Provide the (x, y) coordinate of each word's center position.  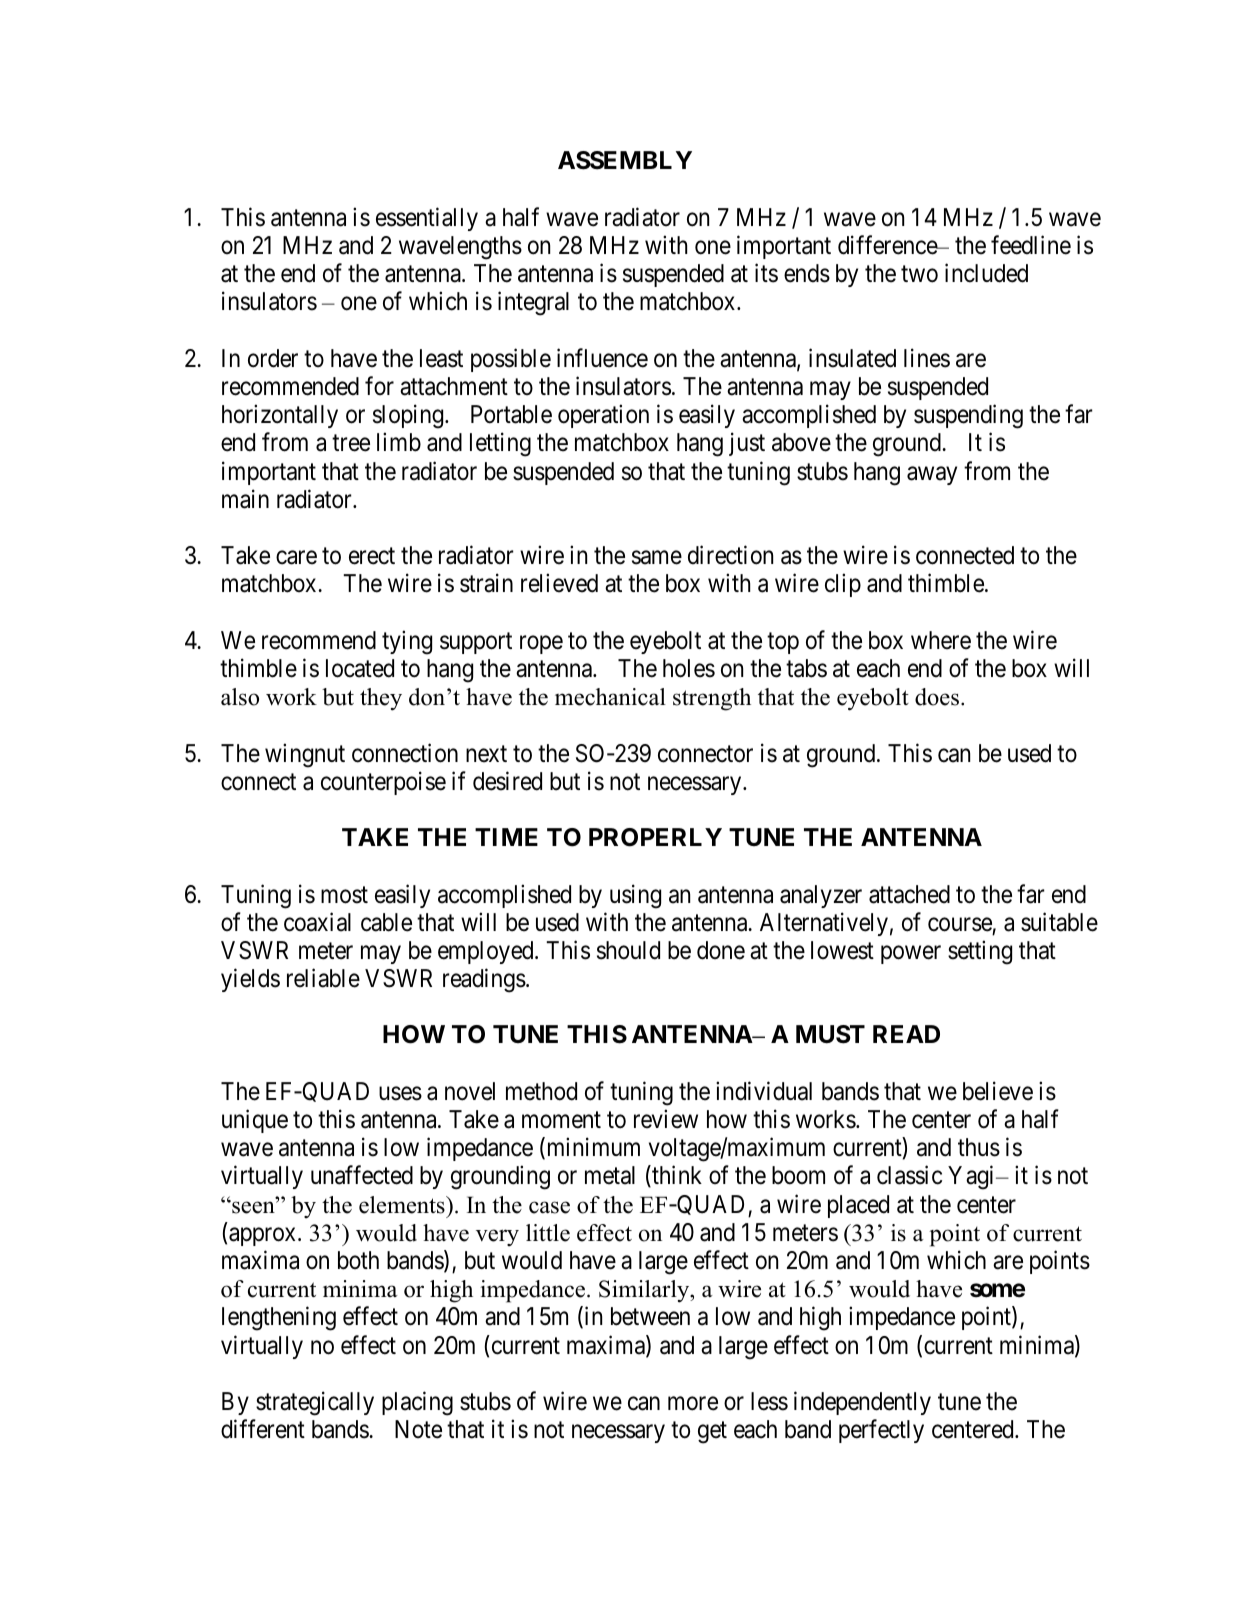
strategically (315, 1403)
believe (998, 1091)
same (657, 558)
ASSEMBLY (625, 160)
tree (351, 443)
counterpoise (383, 783)
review (666, 1119)
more (693, 1404)
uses (400, 1094)
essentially (427, 219)
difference (888, 245)
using (635, 896)
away (932, 475)
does (937, 697)
